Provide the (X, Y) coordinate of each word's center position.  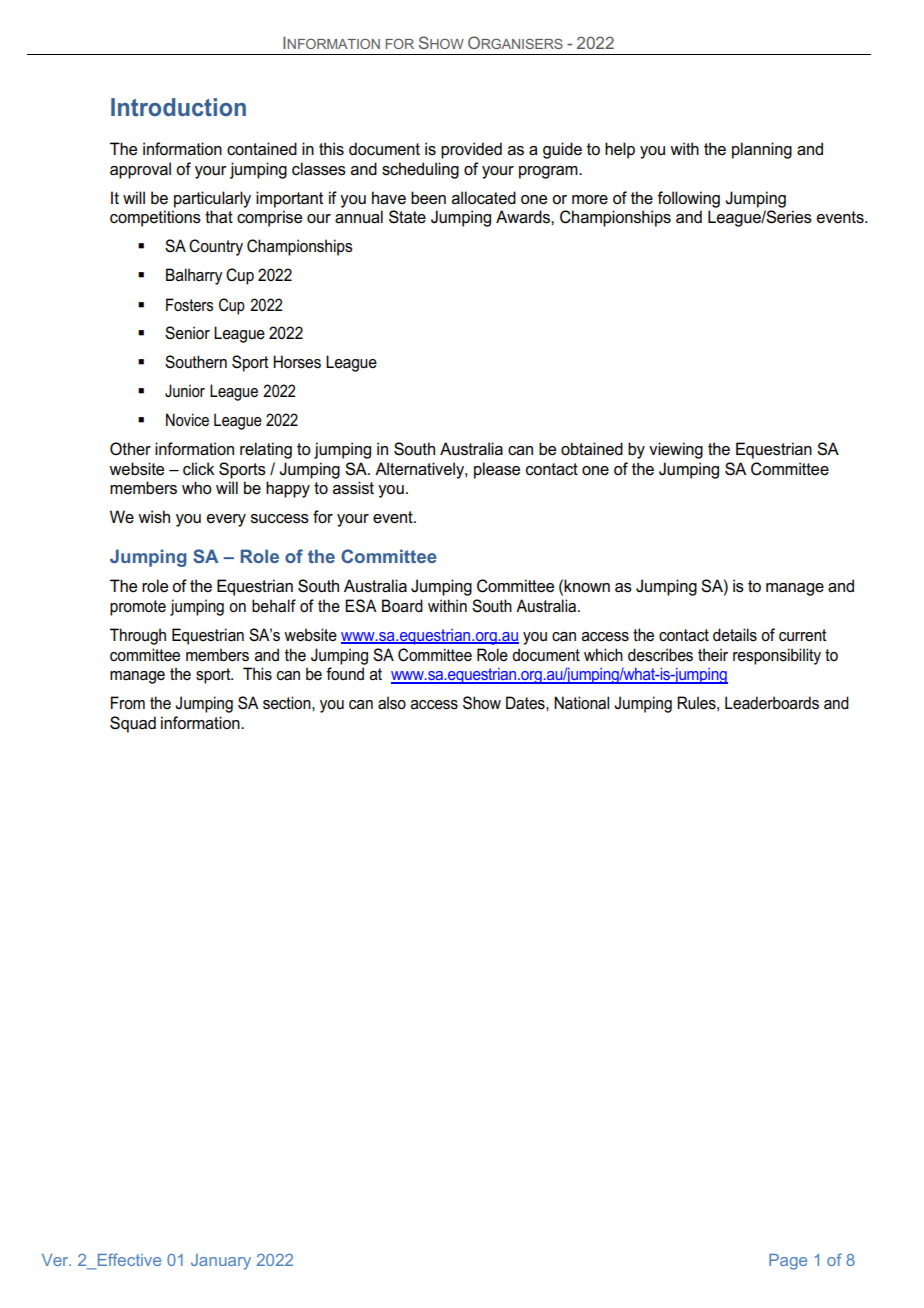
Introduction (178, 107)
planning (762, 150)
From (128, 703)
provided (471, 150)
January (221, 1262)
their (713, 654)
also (392, 703)
